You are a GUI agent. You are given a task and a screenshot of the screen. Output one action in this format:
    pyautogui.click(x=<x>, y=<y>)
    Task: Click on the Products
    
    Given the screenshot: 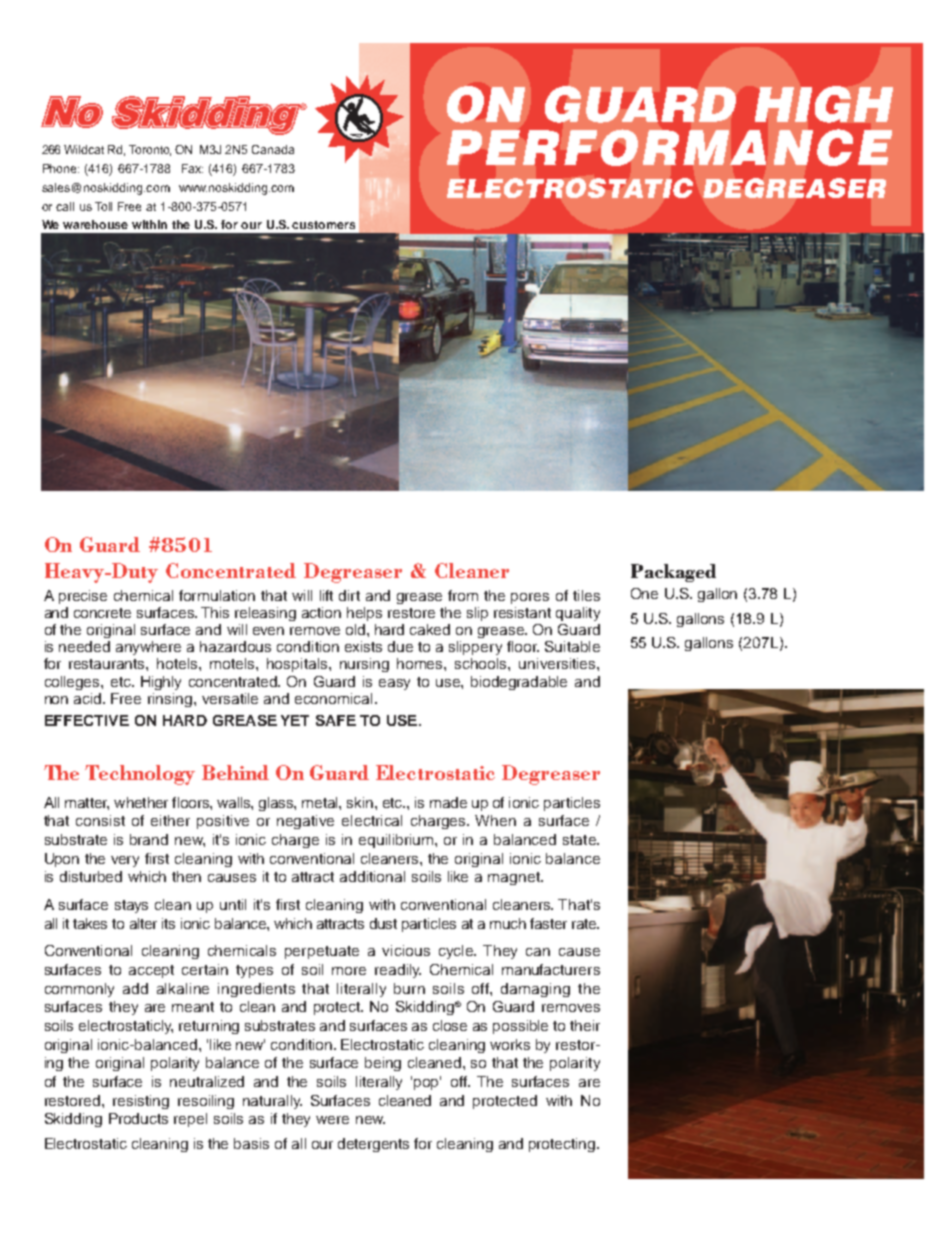 What is the action you would take?
    pyautogui.click(x=138, y=1118)
